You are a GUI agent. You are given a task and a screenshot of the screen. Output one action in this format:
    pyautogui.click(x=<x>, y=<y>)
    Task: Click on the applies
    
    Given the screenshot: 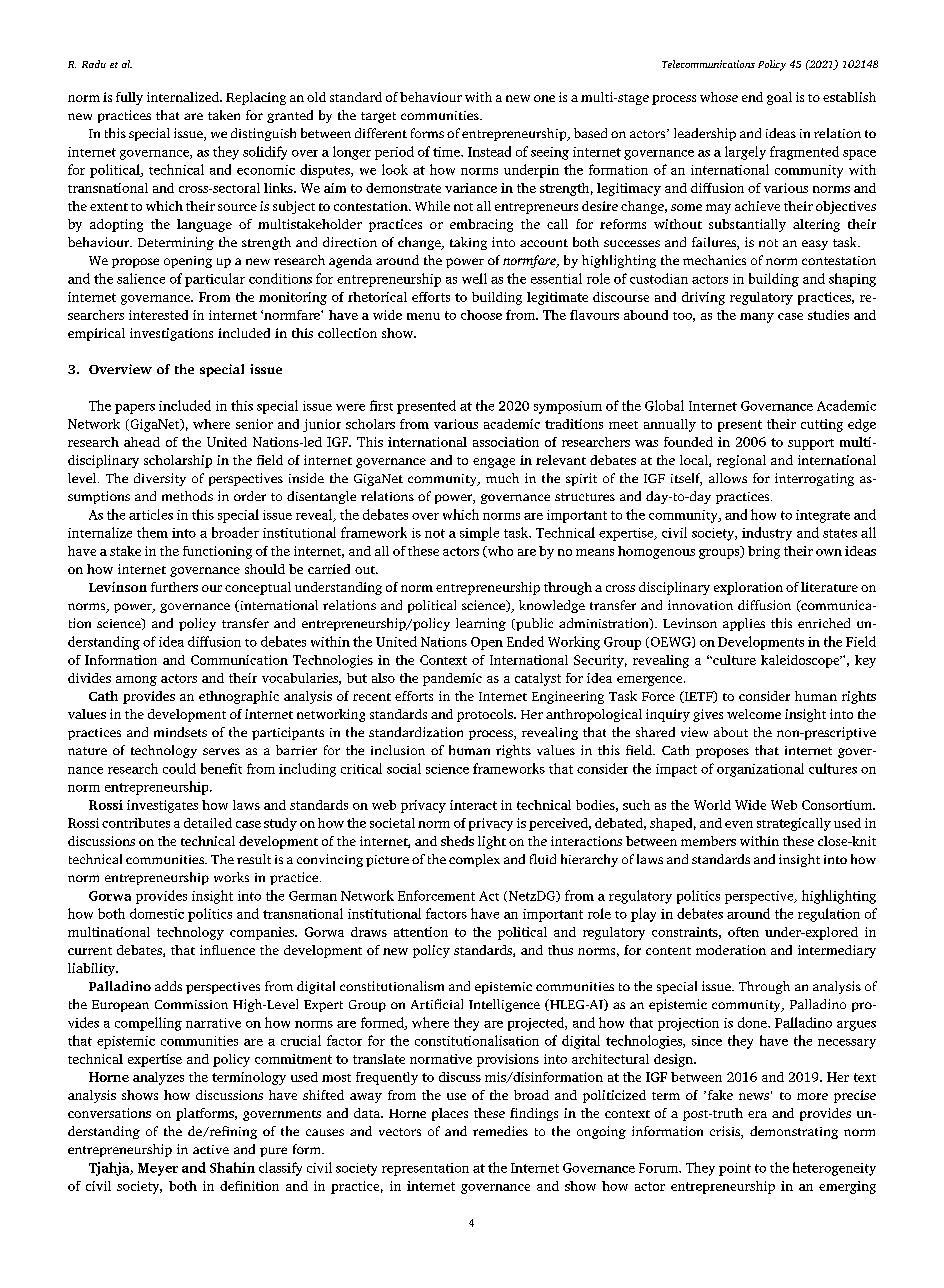 What is the action you would take?
    pyautogui.click(x=744, y=624)
